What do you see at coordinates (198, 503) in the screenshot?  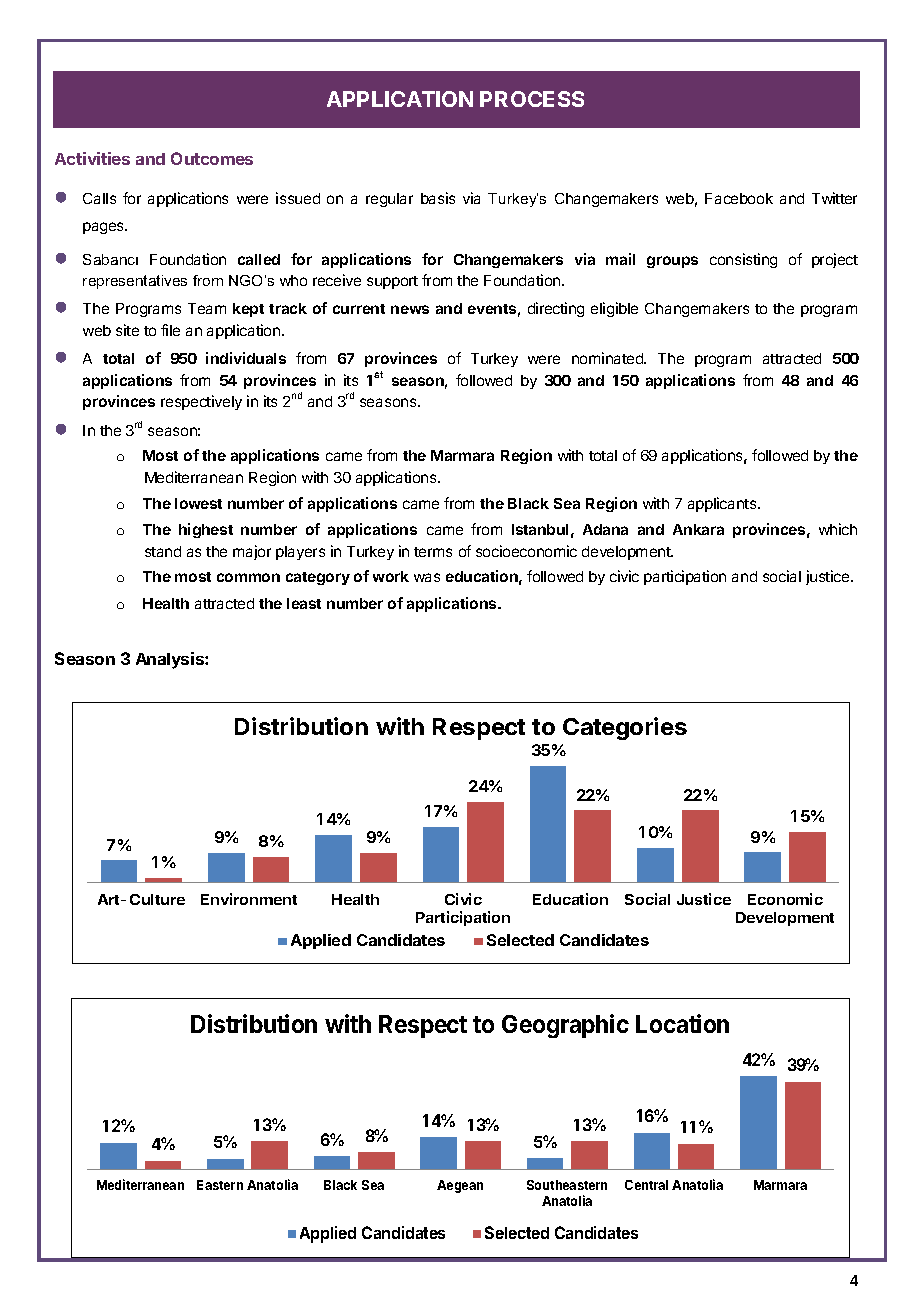 I see `lowest` at bounding box center [198, 503].
